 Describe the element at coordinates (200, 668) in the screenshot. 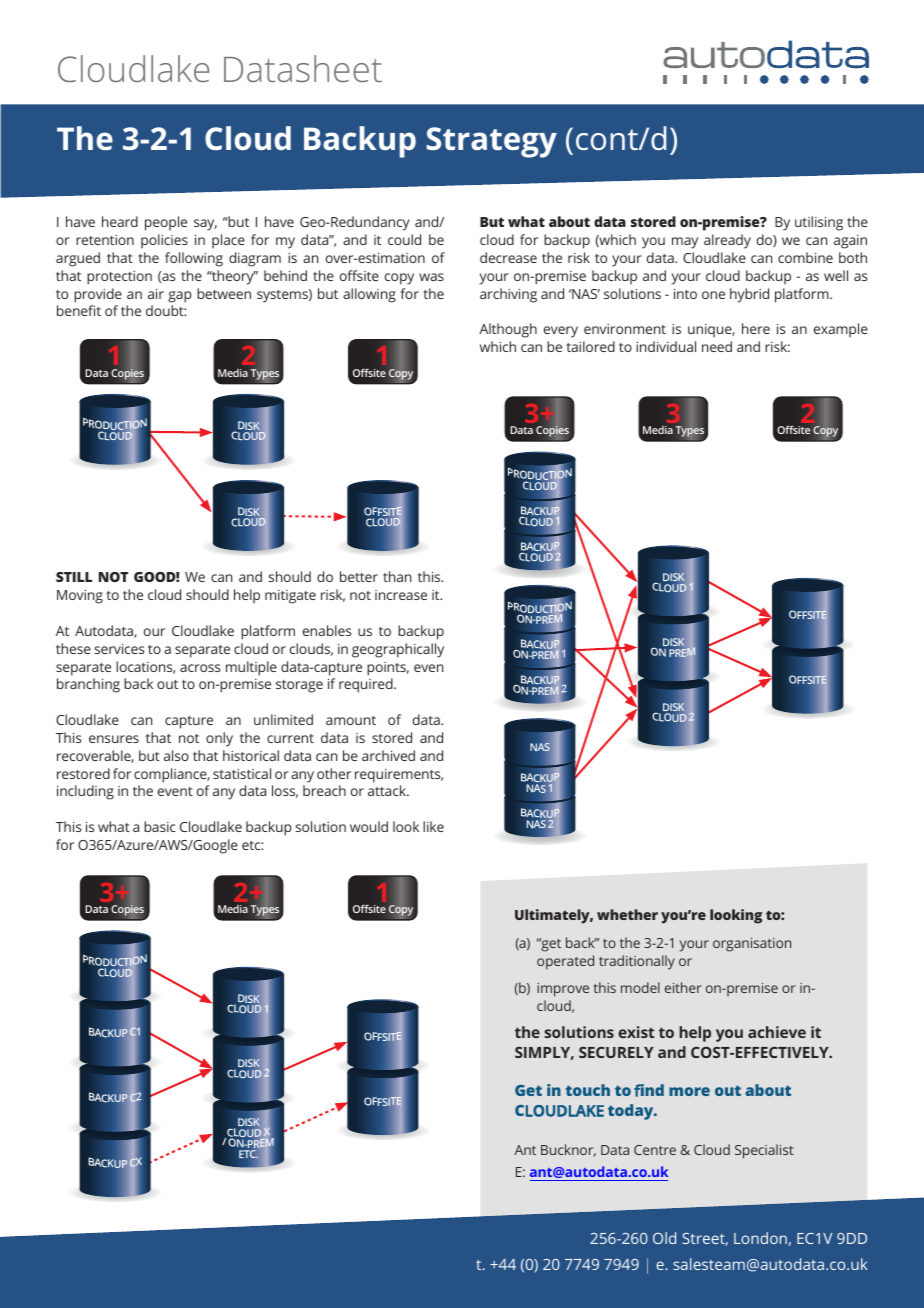

I see `across` at that location.
